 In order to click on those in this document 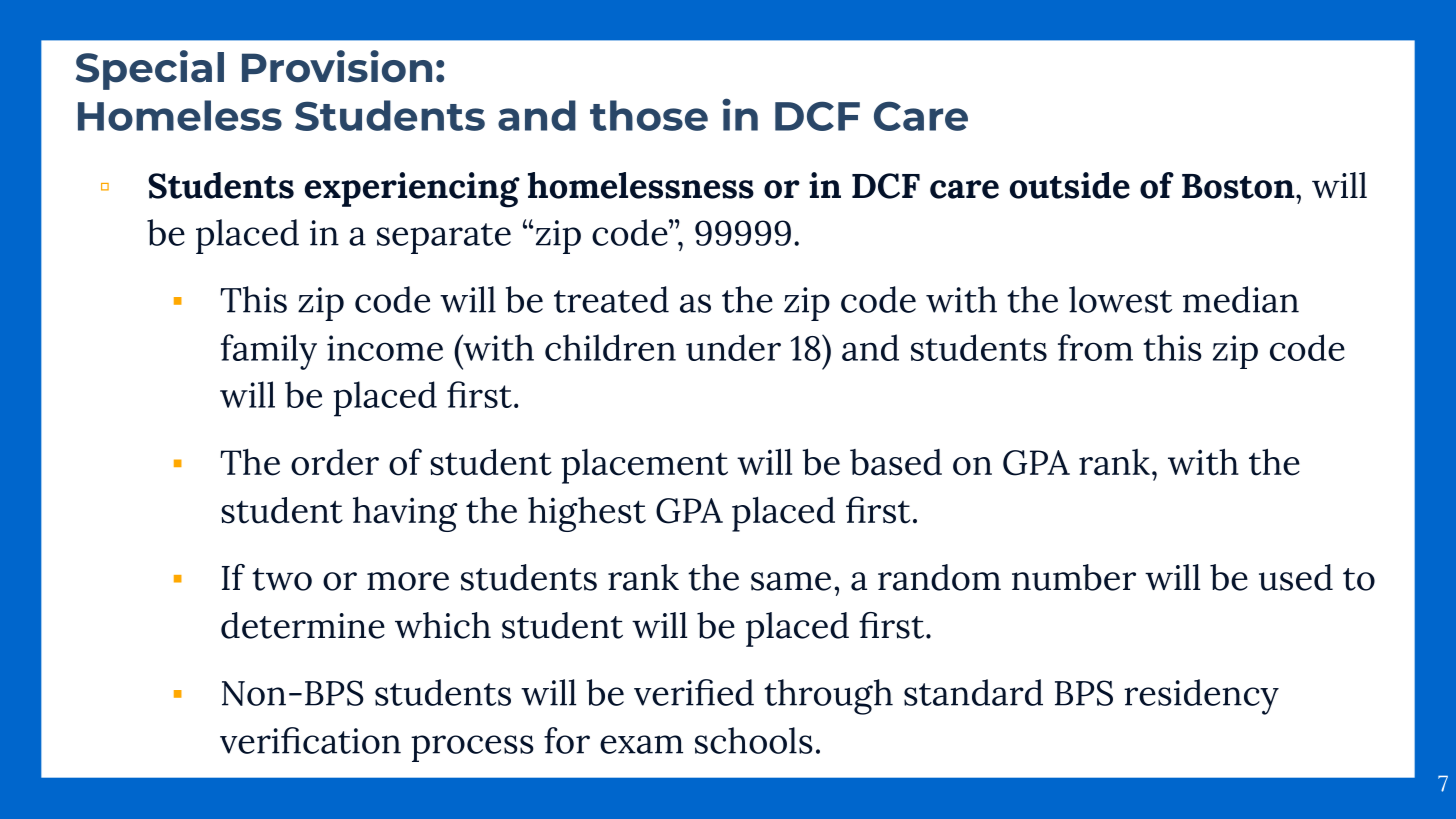, I will do `click(649, 115)`.
